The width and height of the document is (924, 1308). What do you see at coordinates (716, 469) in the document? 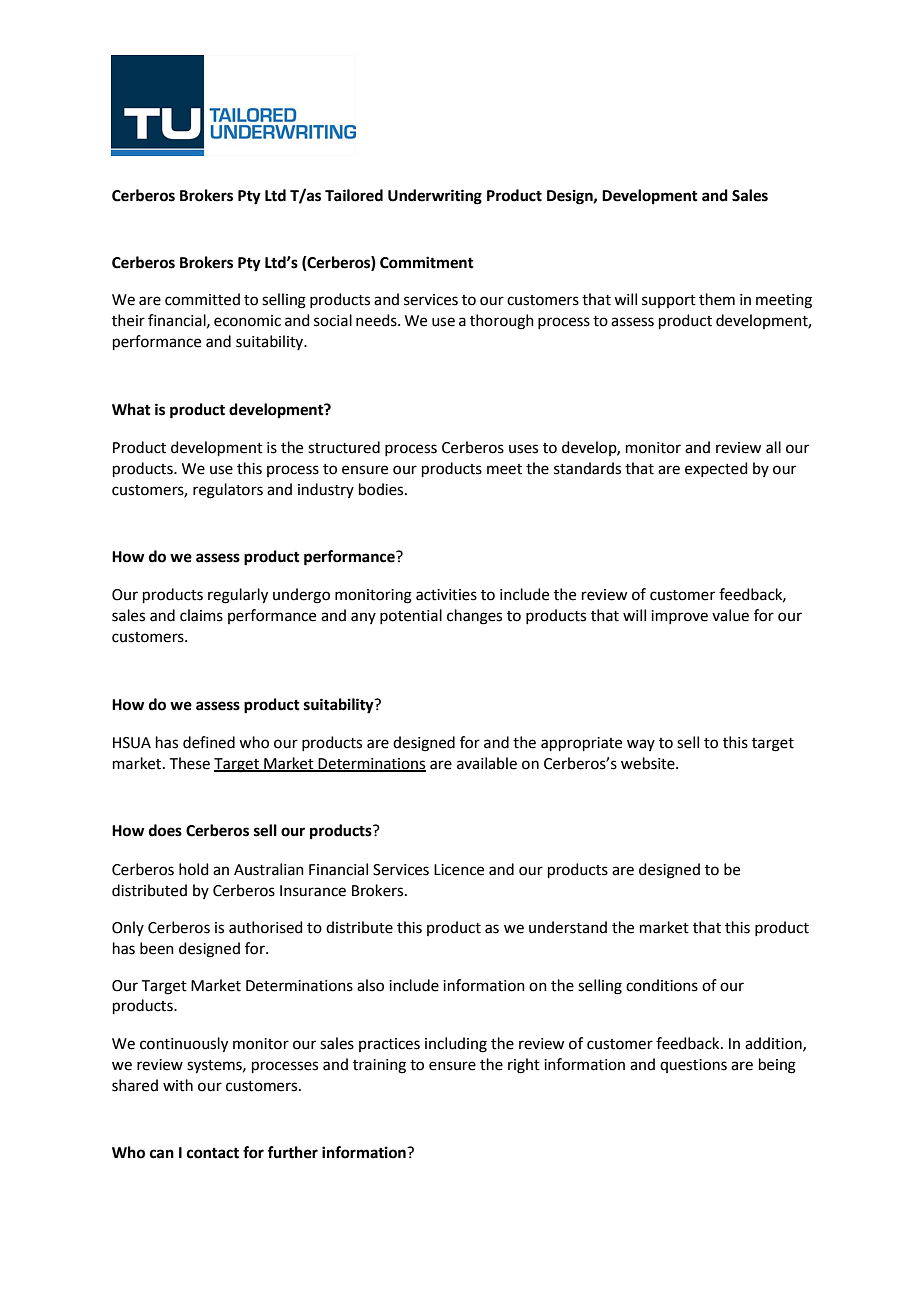
I see `expected` at bounding box center [716, 469].
